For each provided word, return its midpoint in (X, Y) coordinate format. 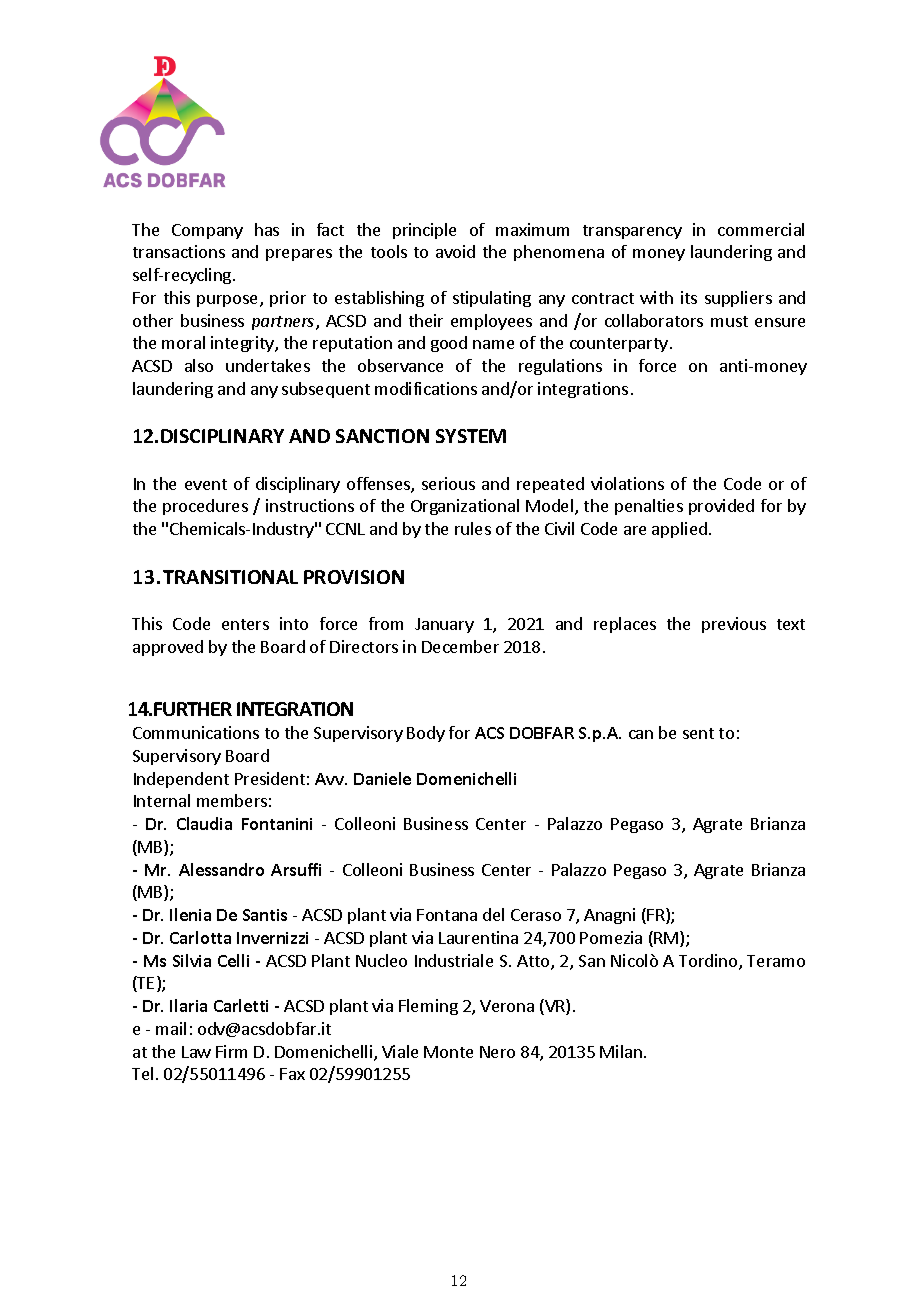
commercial (761, 229)
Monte (448, 1052)
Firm (231, 1051)
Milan (621, 1051)
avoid (455, 251)
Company (207, 231)
